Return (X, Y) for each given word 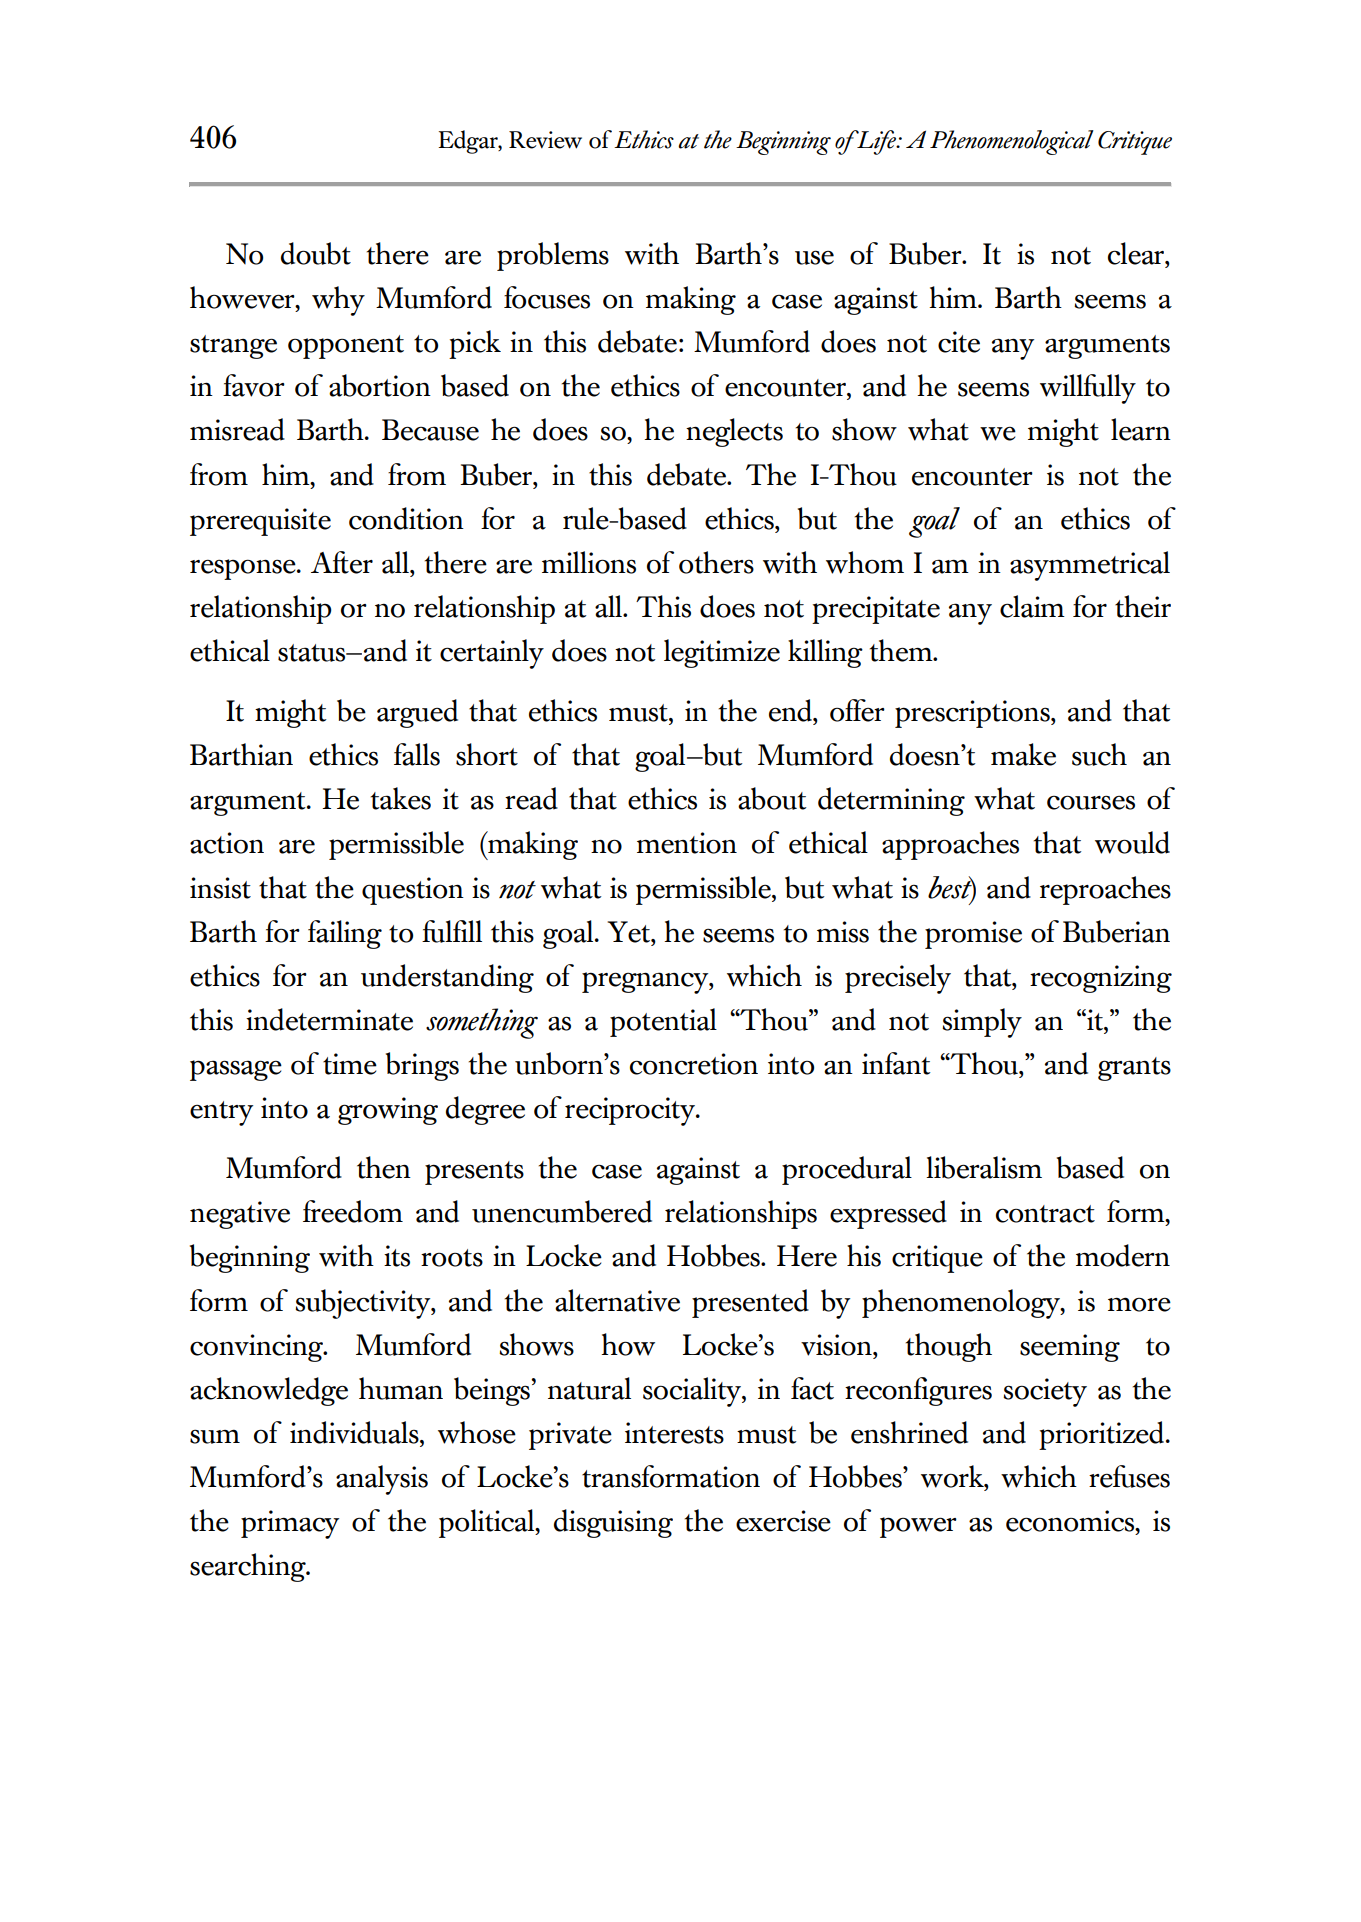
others (716, 562)
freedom (353, 1211)
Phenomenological (1012, 142)
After (342, 562)
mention (687, 843)
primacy (290, 1524)
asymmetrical (1090, 566)
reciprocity (631, 1111)
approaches (950, 845)
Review (545, 140)
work (953, 1477)
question (413, 891)
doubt (316, 253)
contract (1045, 1214)
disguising (613, 1523)
